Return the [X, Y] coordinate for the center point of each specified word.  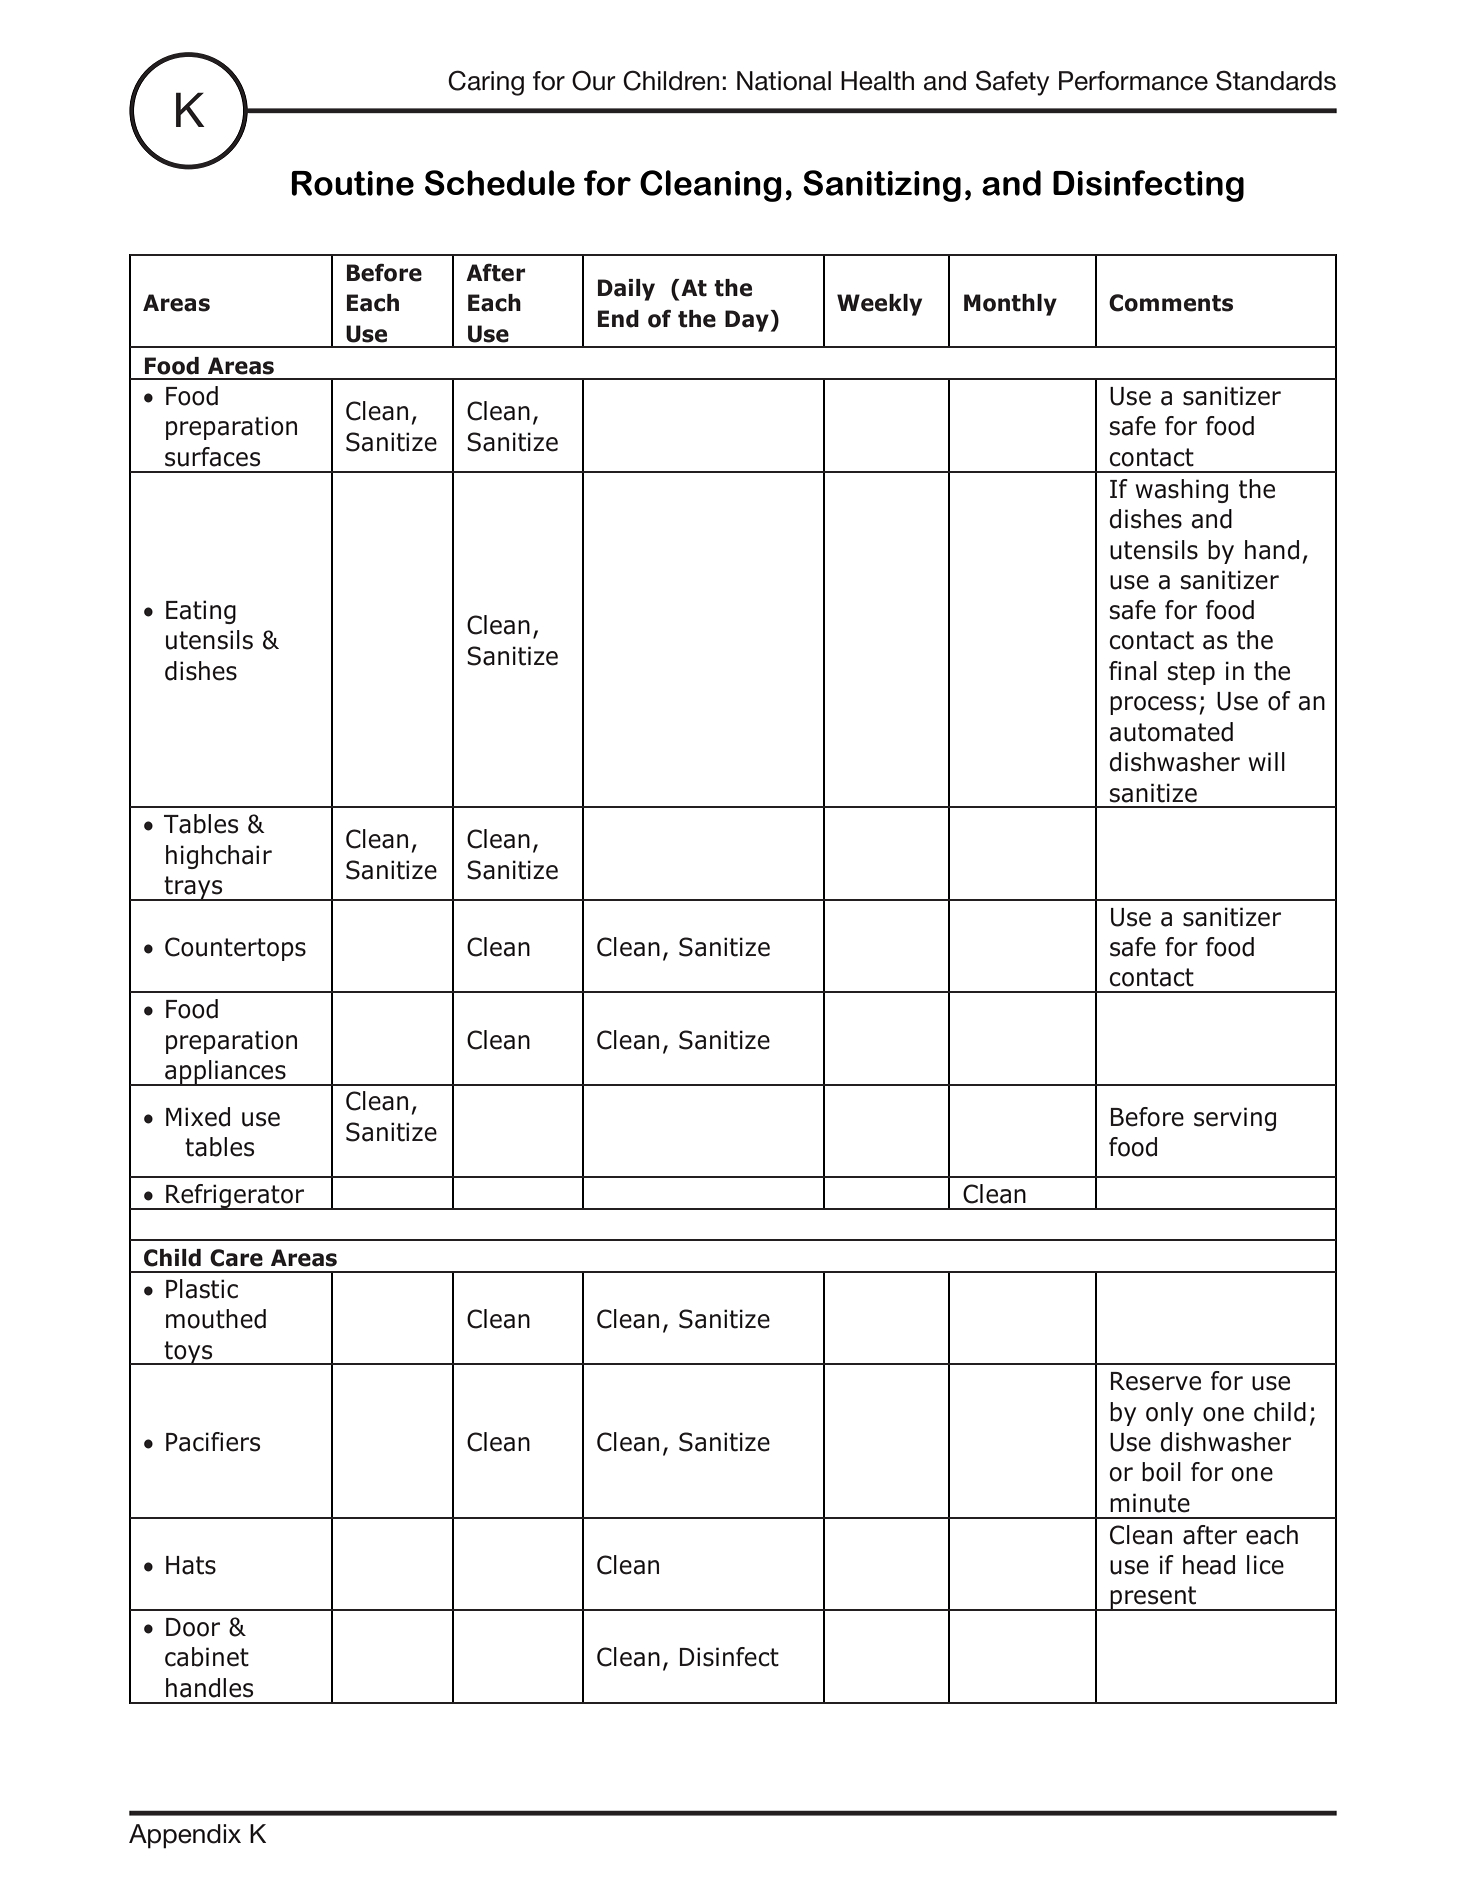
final [1133, 671]
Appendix [185, 1836]
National [784, 81]
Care [236, 1258]
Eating [201, 612]
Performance [1133, 81]
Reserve [1156, 1381]
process [1153, 705]
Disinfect [729, 1657]
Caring [486, 83]
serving [1235, 1119]
